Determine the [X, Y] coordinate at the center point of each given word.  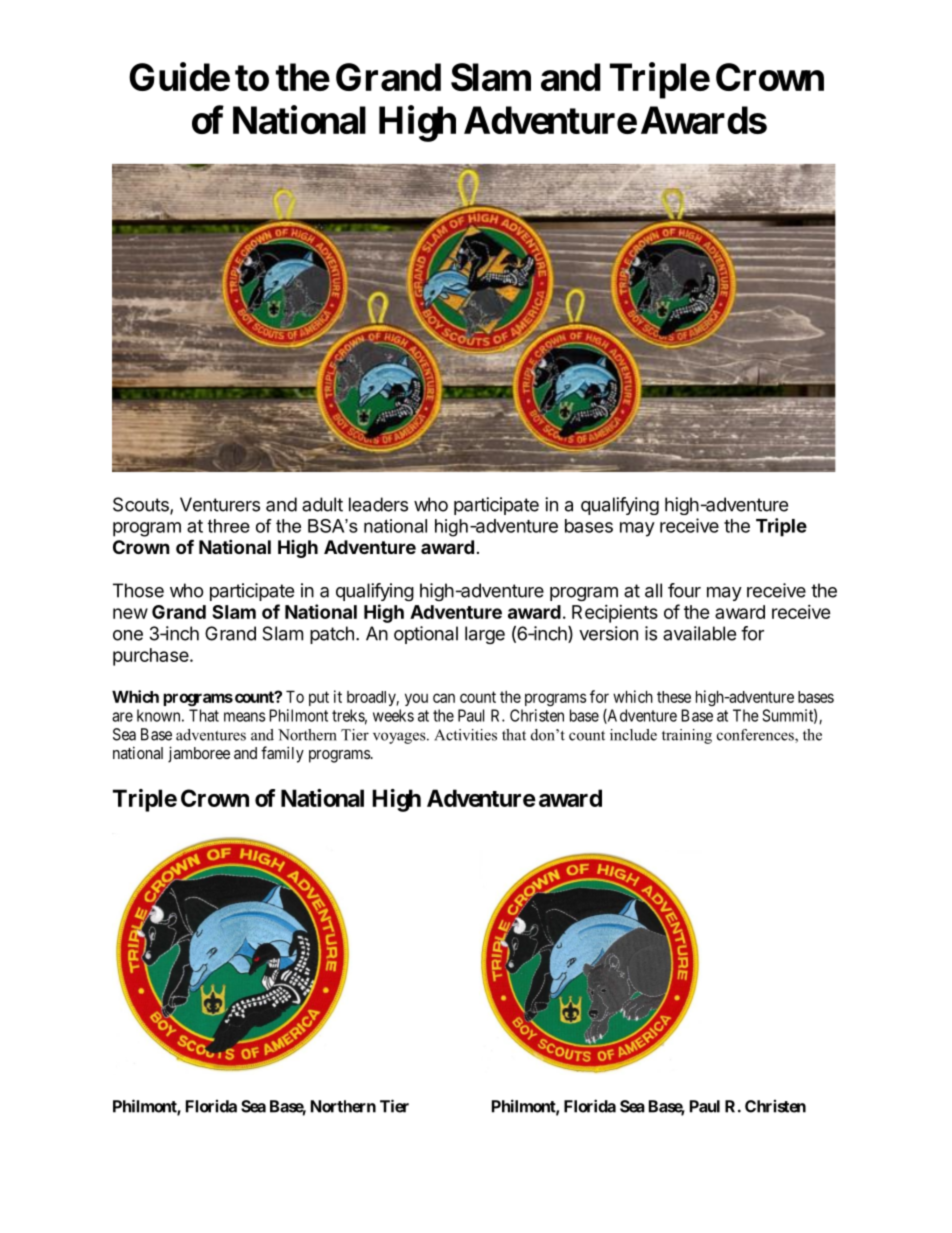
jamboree [199, 754]
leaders [378, 504]
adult [322, 504]
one [128, 635]
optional [426, 635]
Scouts [142, 505]
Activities [465, 735]
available [699, 633]
